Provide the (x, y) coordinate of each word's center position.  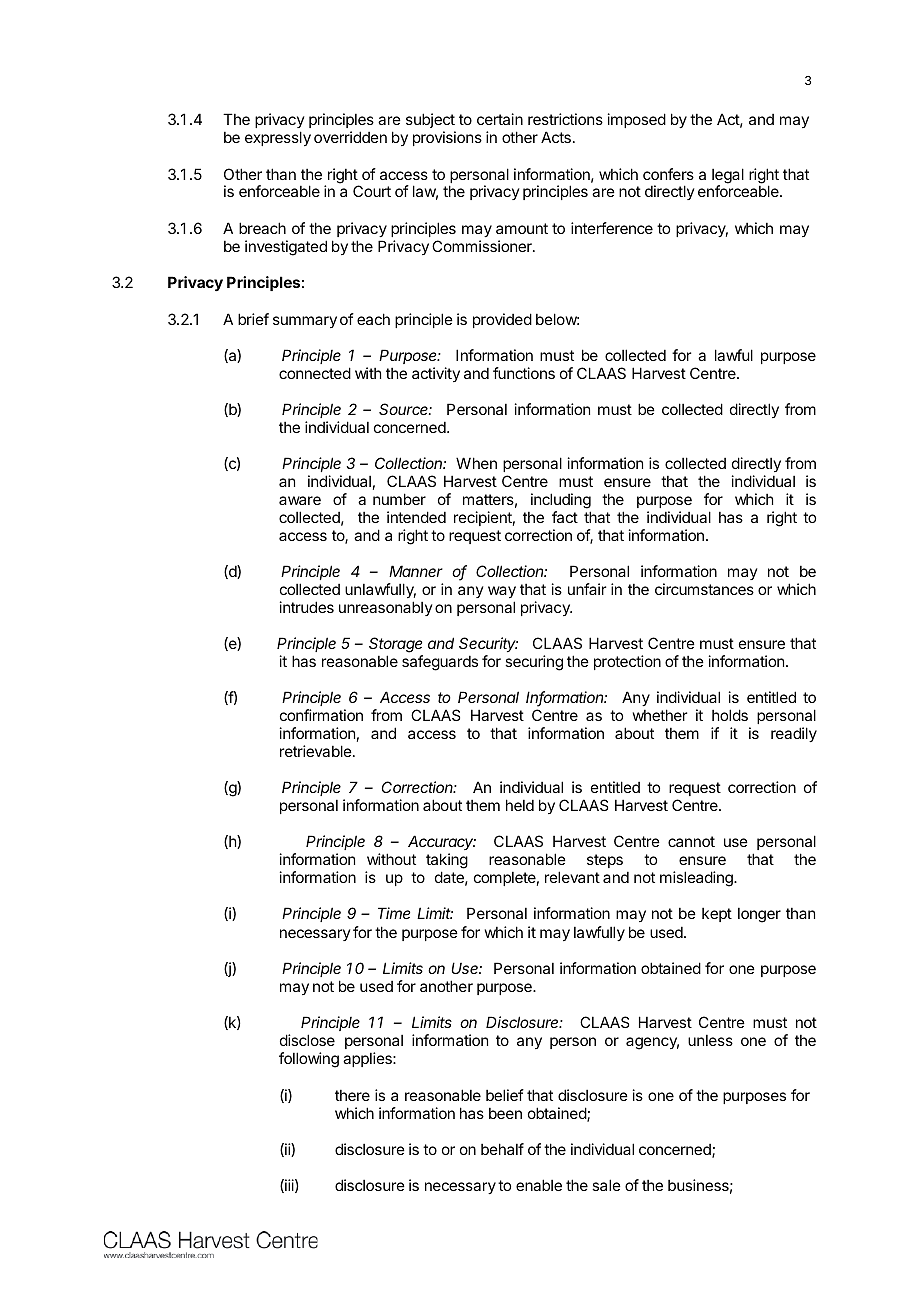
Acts (556, 137)
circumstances (704, 589)
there (352, 1095)
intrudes (307, 607)
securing (534, 663)
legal (728, 177)
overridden (350, 137)
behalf (502, 1149)
